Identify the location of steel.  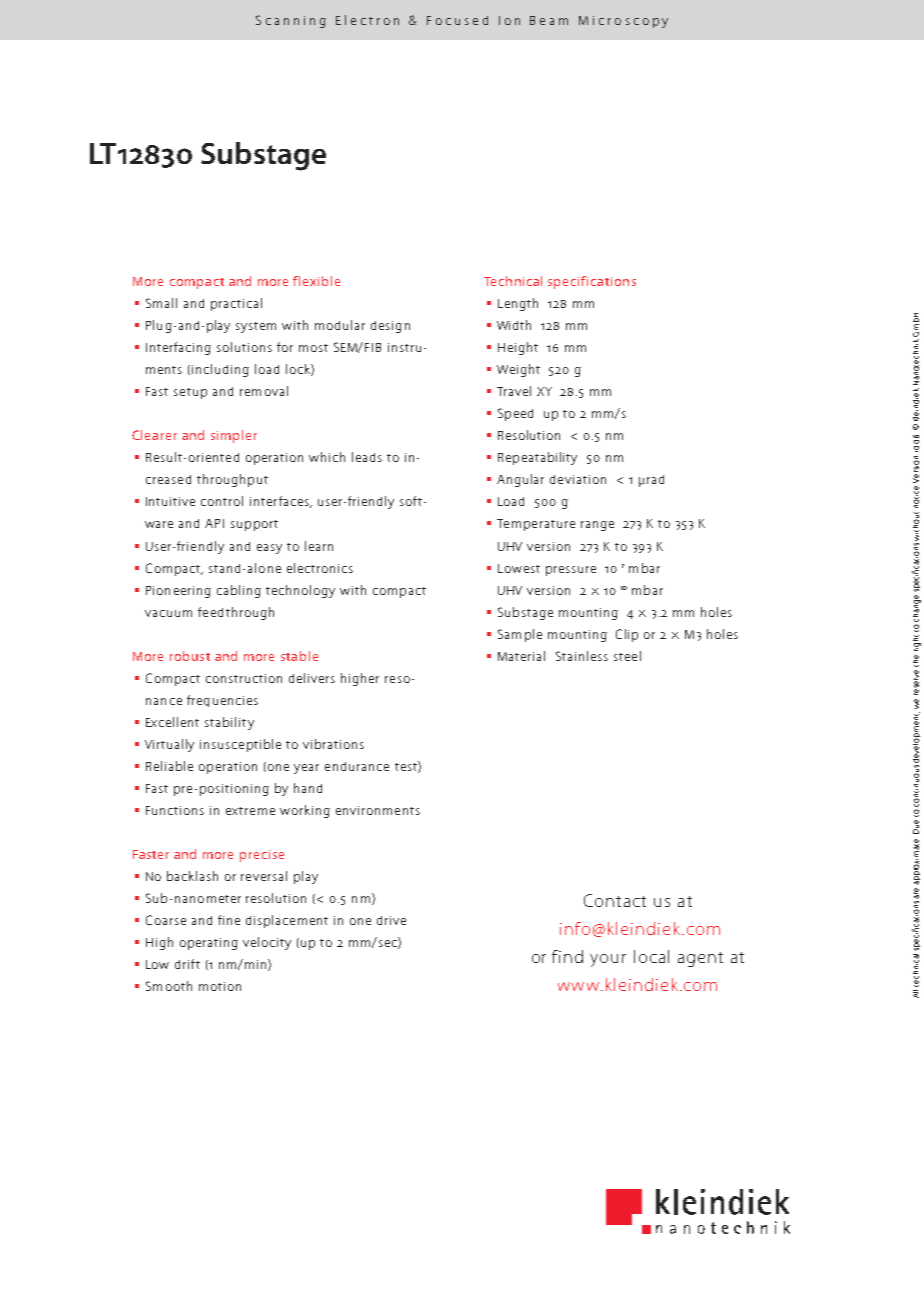
(627, 656).
